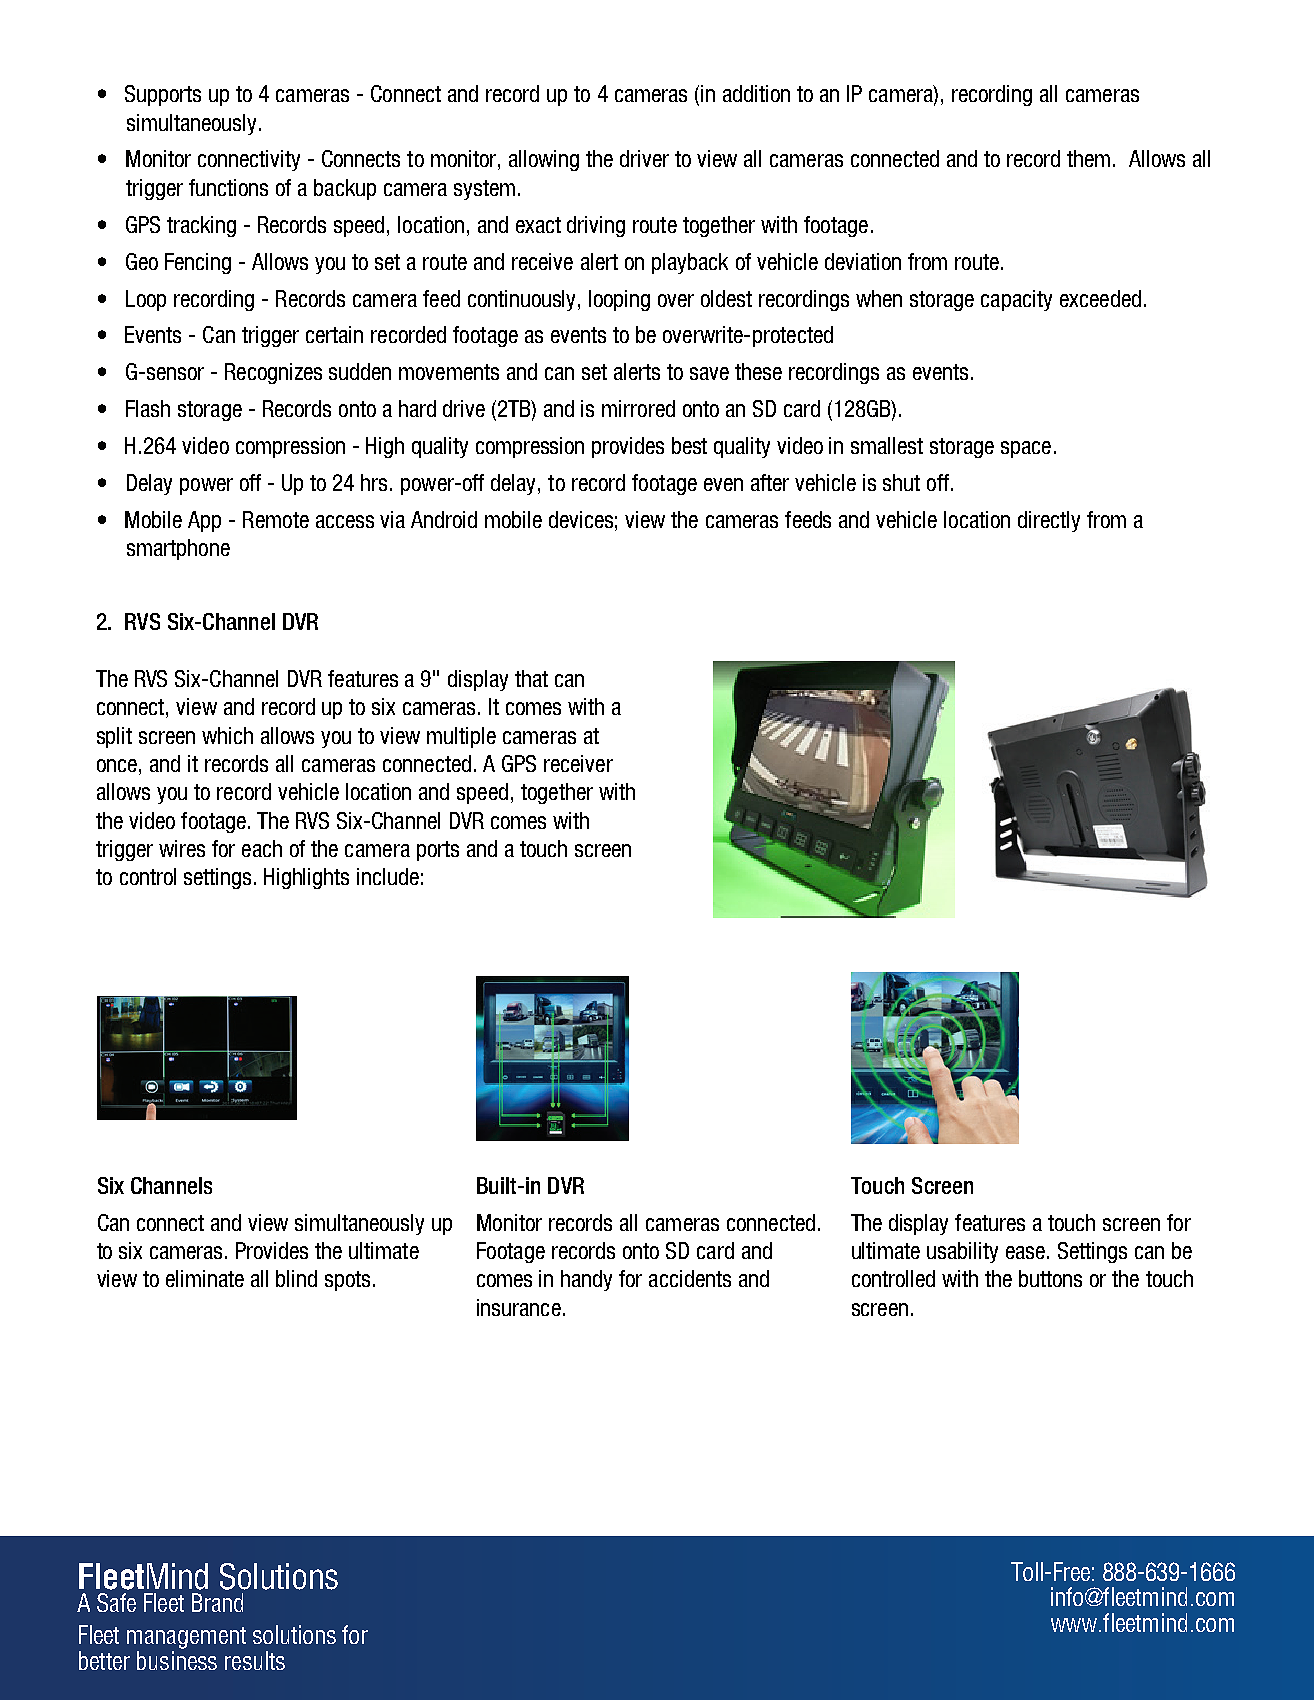 This image has width=1314, height=1700. I want to click on smartphone, so click(178, 549).
